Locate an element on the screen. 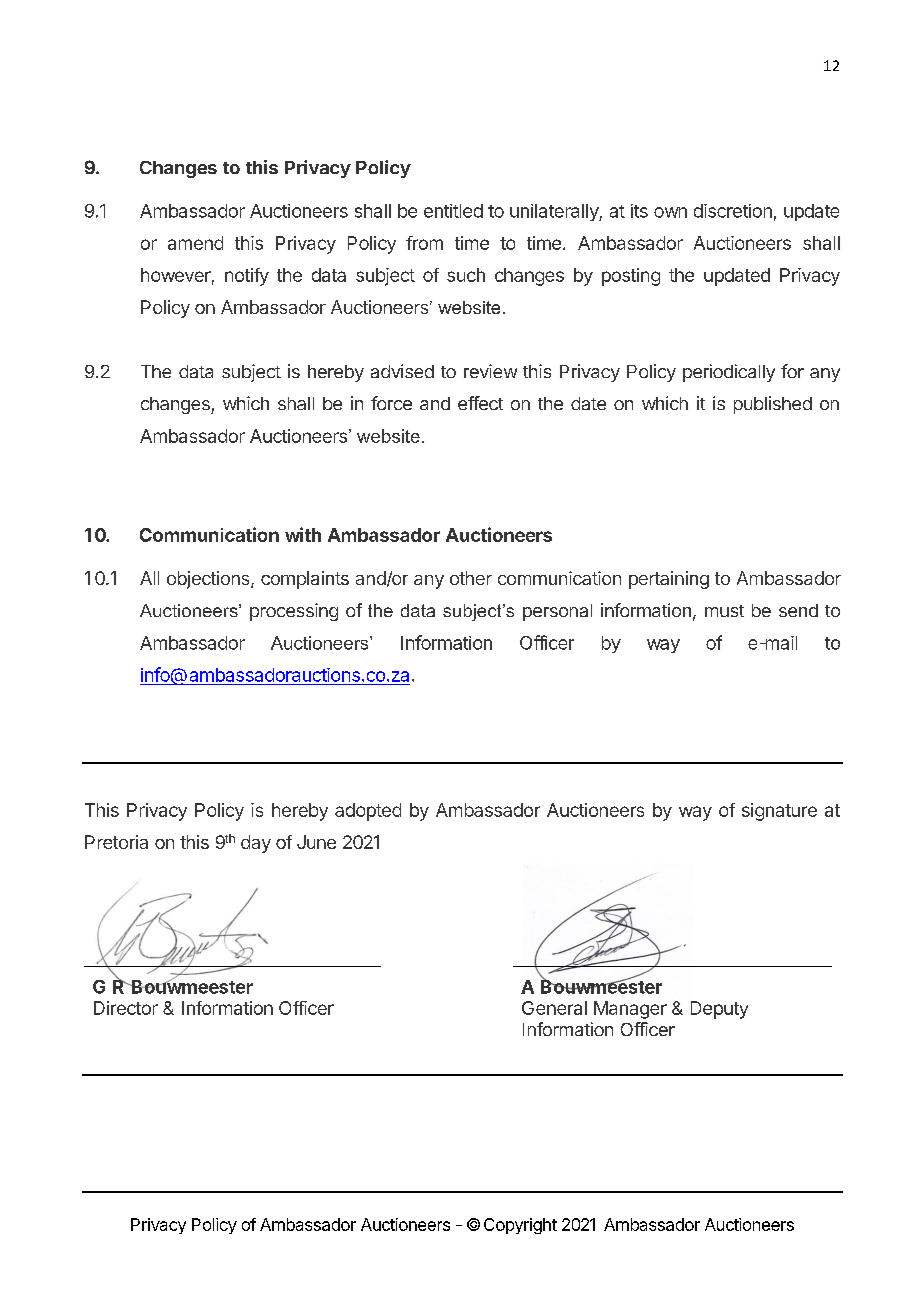  with is located at coordinates (303, 534).
